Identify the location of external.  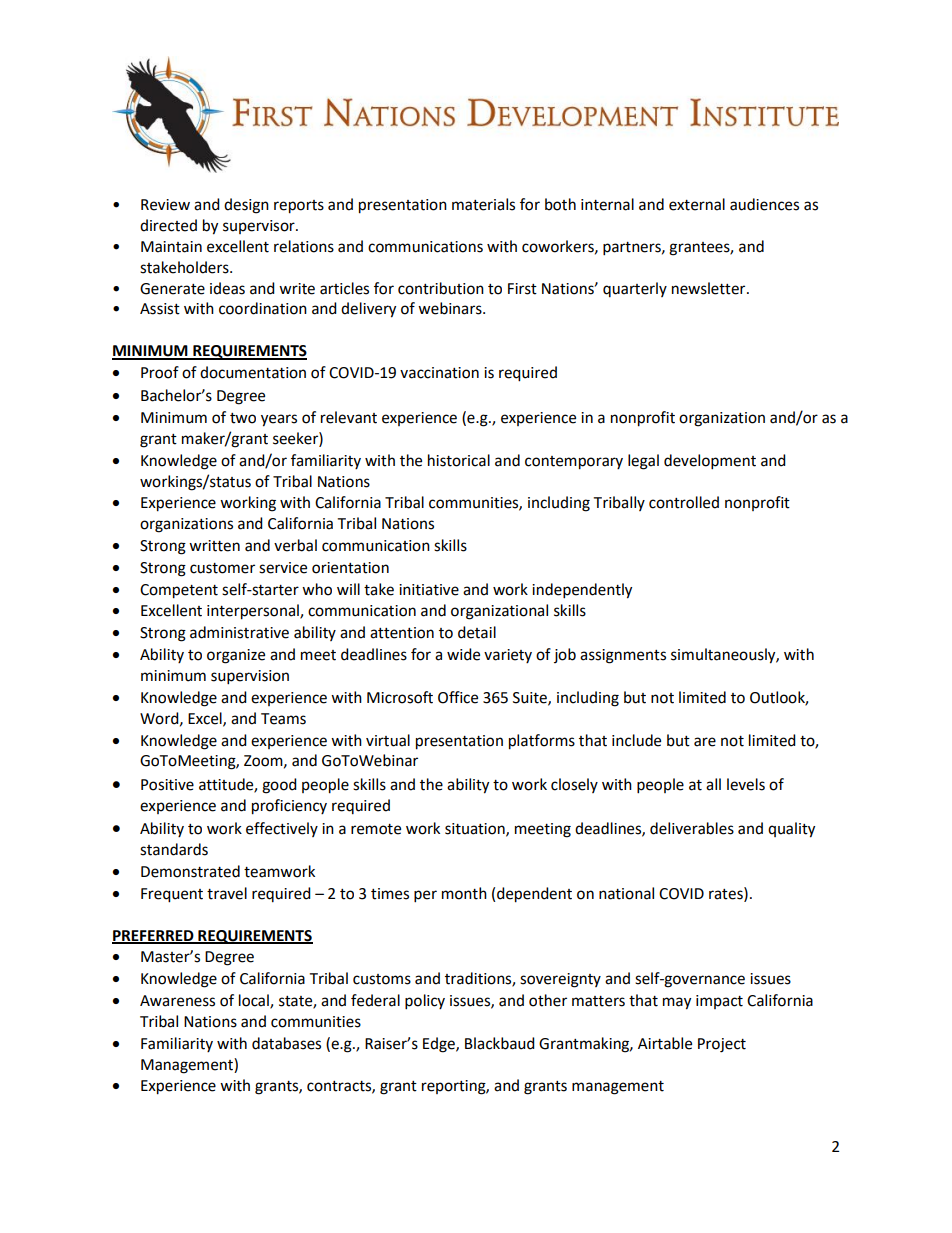
(697, 204).
